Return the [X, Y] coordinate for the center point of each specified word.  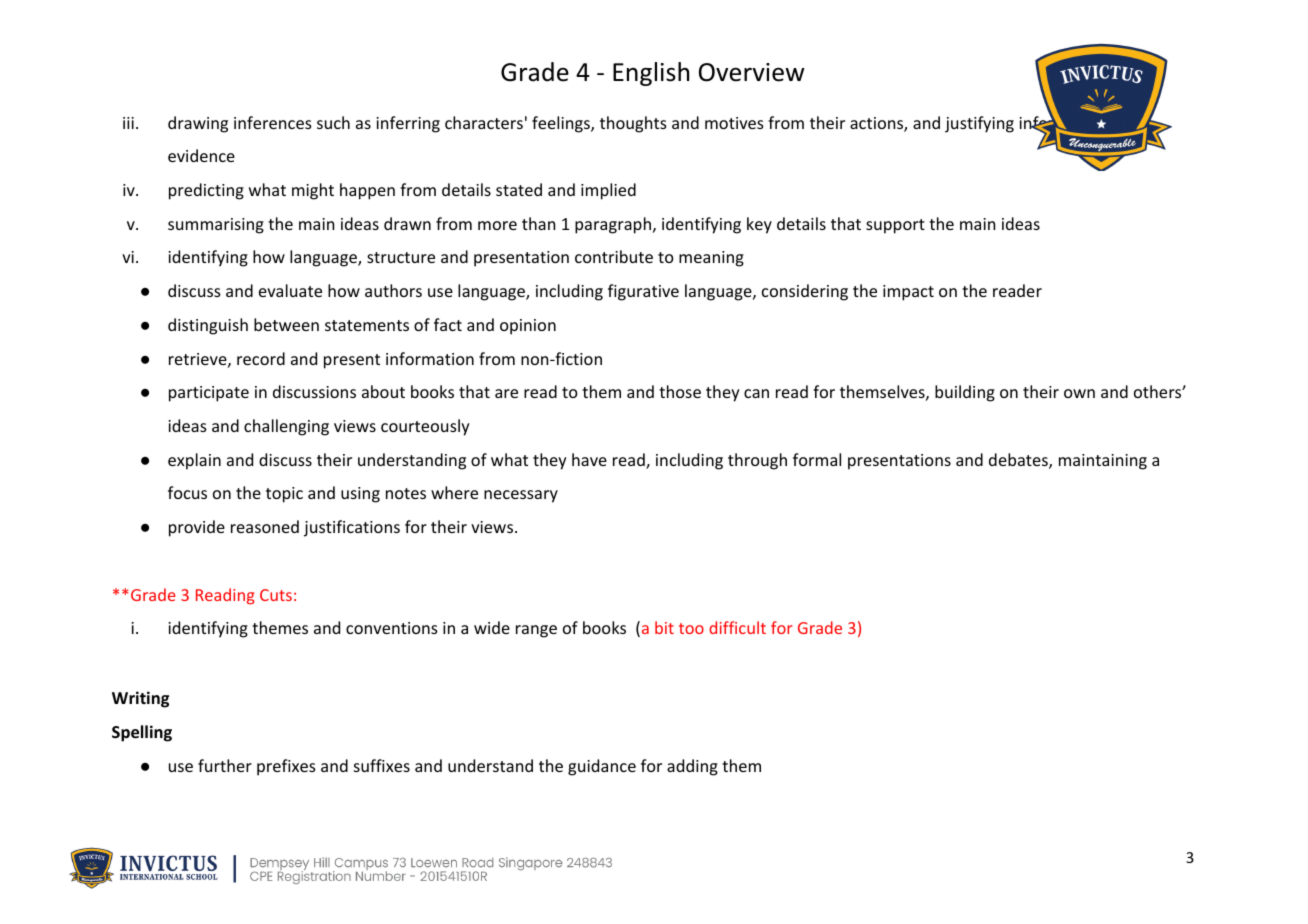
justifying [979, 124]
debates [1019, 461]
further [225, 765]
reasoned [265, 526]
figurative [643, 292]
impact [908, 293]
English [651, 74]
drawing [198, 124]
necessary [521, 496]
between [286, 324]
